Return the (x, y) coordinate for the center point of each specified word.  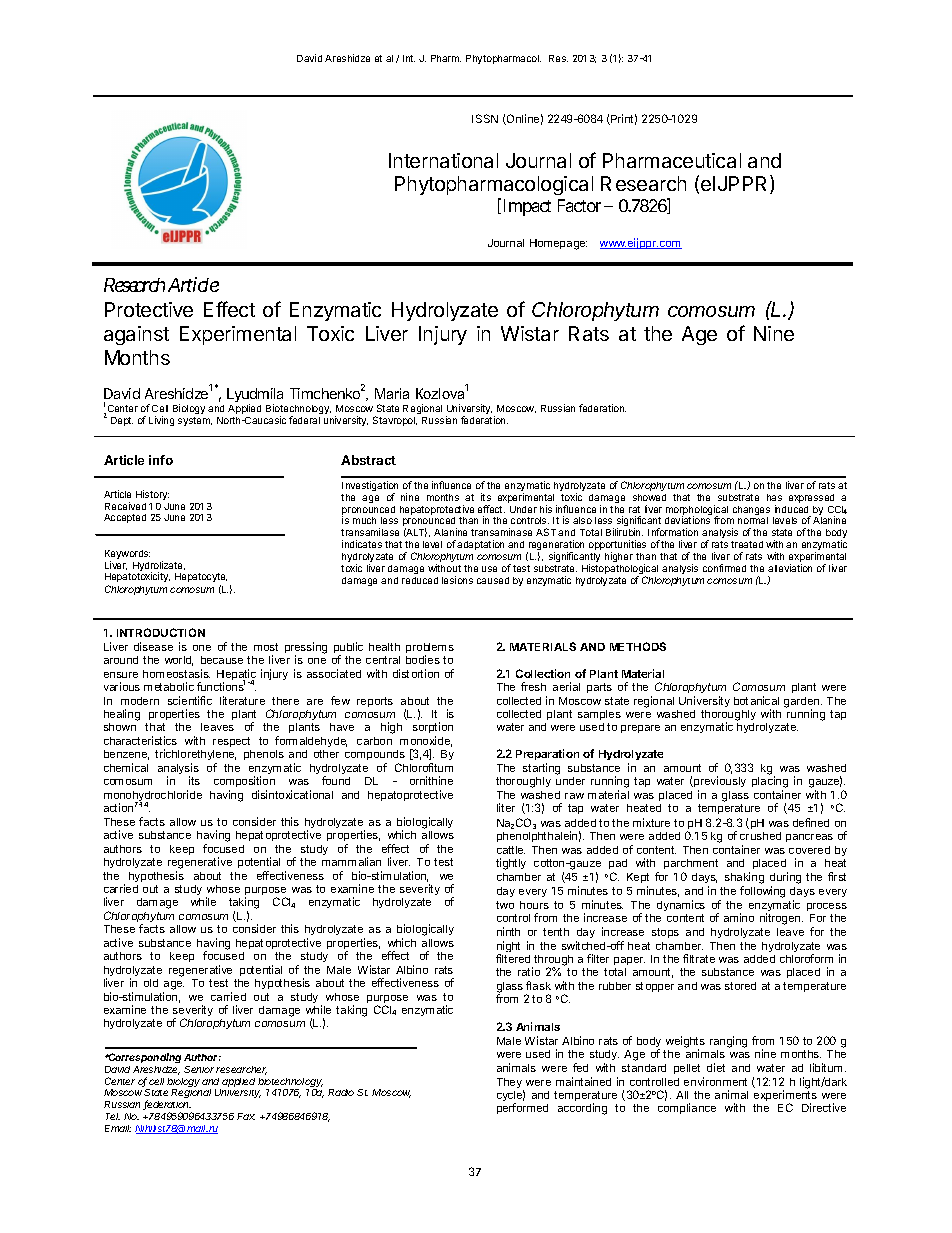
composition (244, 783)
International (443, 160)
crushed (760, 836)
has (774, 497)
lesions (457, 580)
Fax (246, 1116)
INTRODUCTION (161, 632)
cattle (511, 850)
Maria (392, 393)
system (195, 421)
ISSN (485, 118)
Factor (579, 205)
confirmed (724, 568)
